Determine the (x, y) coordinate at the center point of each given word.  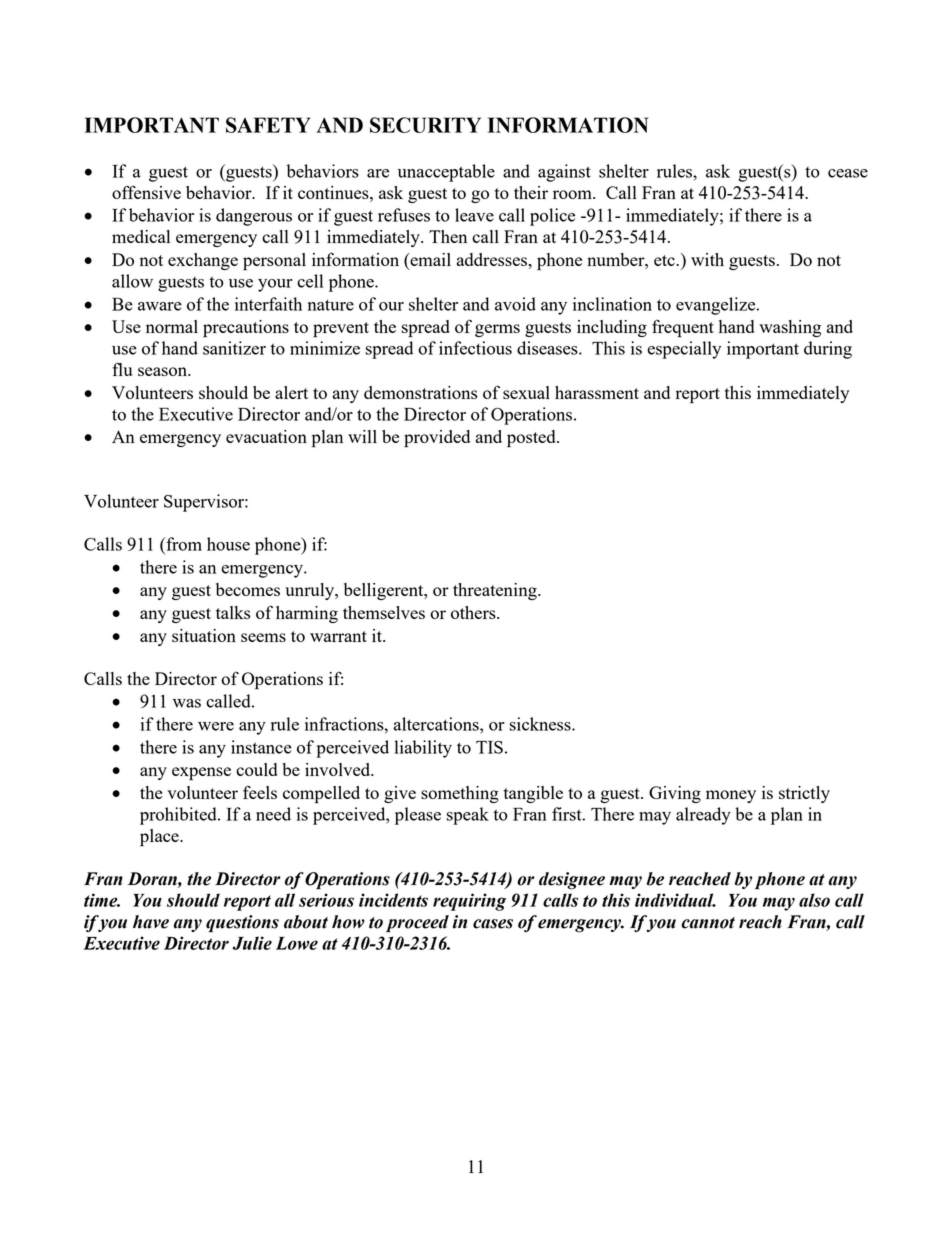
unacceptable (446, 173)
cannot (708, 923)
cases (493, 924)
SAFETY (268, 125)
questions (242, 923)
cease (848, 173)
